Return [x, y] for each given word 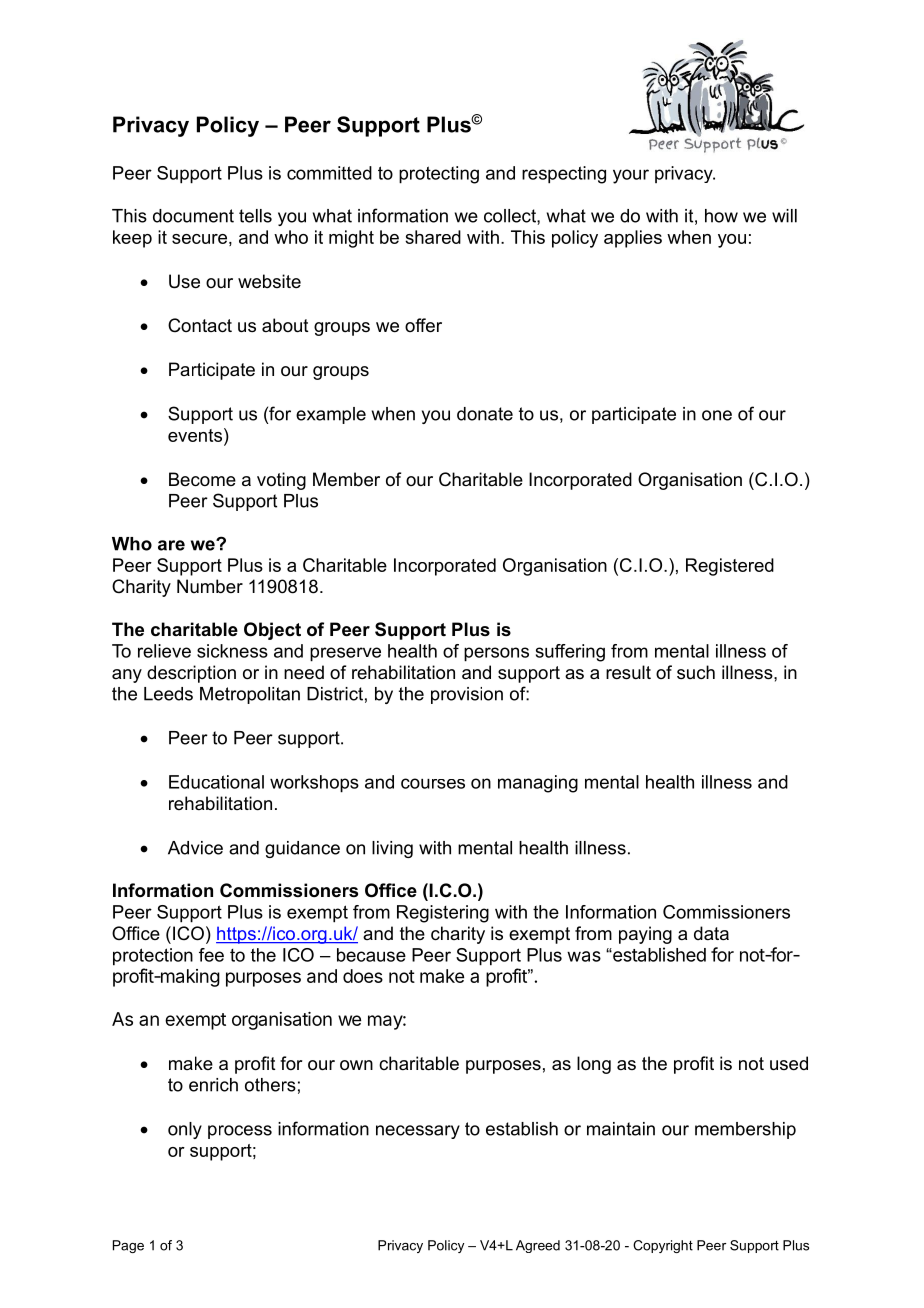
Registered [730, 567]
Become [202, 479]
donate [485, 414]
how [721, 216]
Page [128, 1246]
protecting [439, 175]
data [711, 933]
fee [211, 955]
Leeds [168, 694]
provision [467, 695]
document [193, 216]
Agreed [538, 1246]
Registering [443, 914]
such [696, 672]
